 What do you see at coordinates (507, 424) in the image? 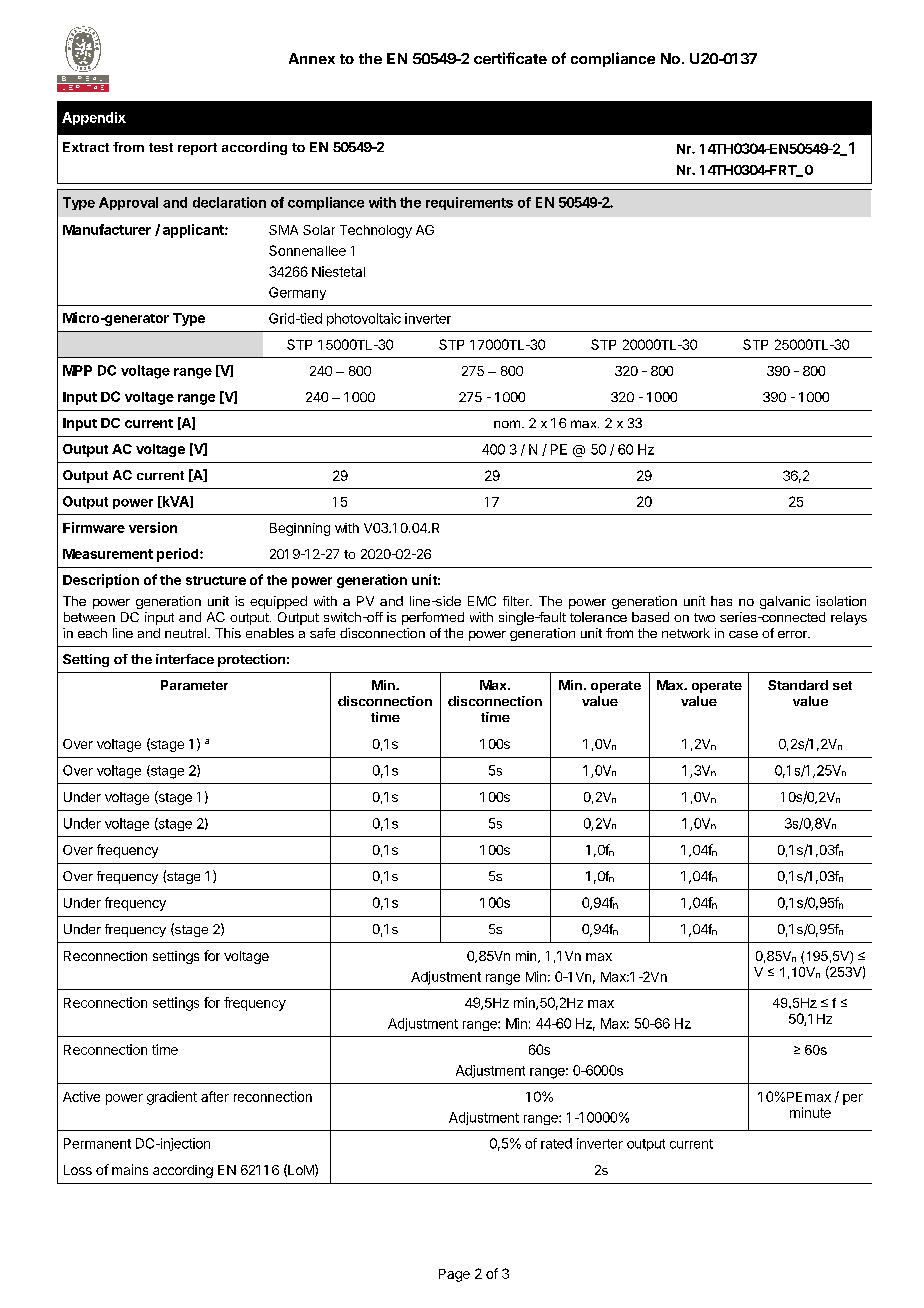
I see `nom` at bounding box center [507, 424].
